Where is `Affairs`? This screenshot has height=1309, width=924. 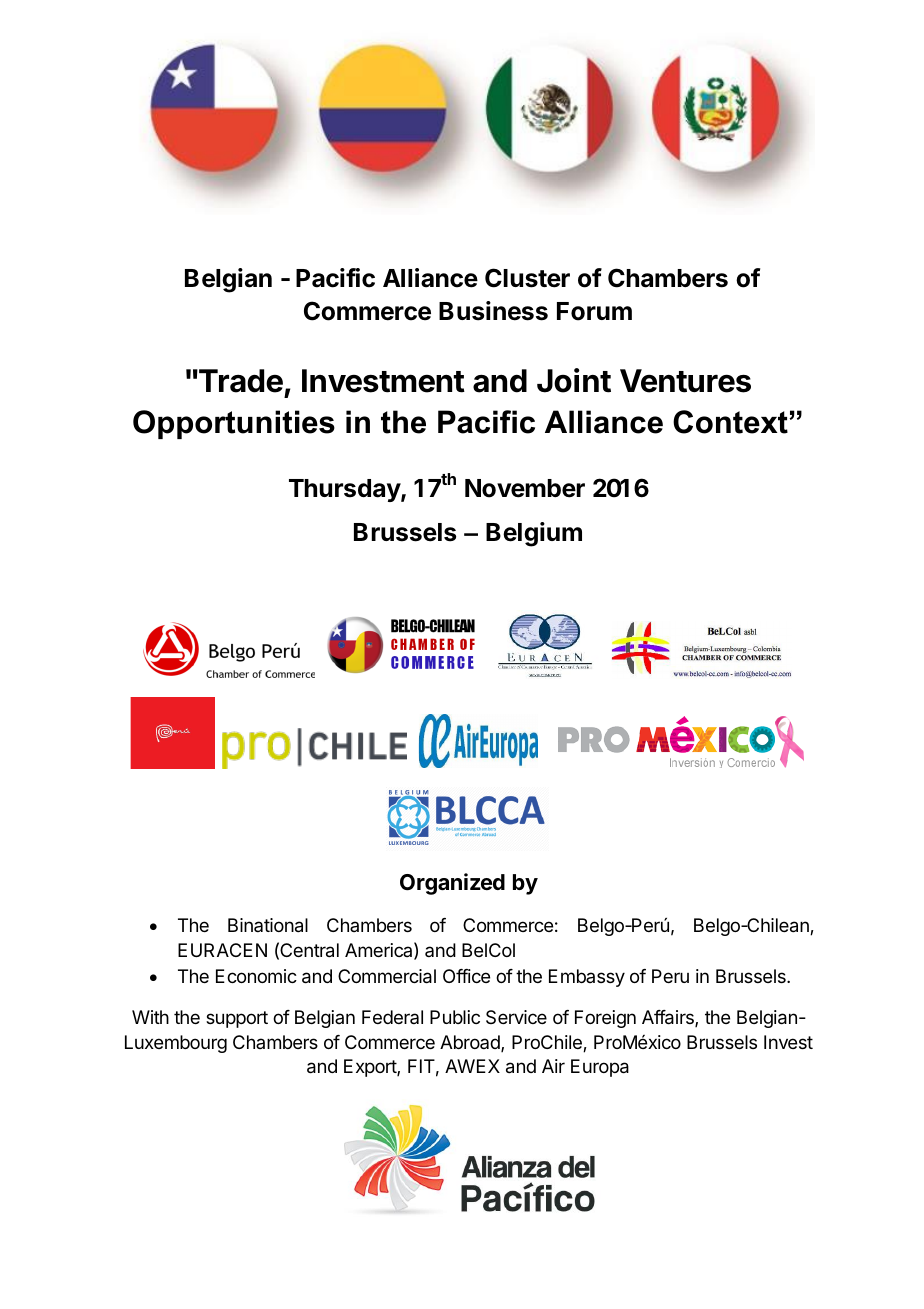
Affairs is located at coordinates (669, 1018).
